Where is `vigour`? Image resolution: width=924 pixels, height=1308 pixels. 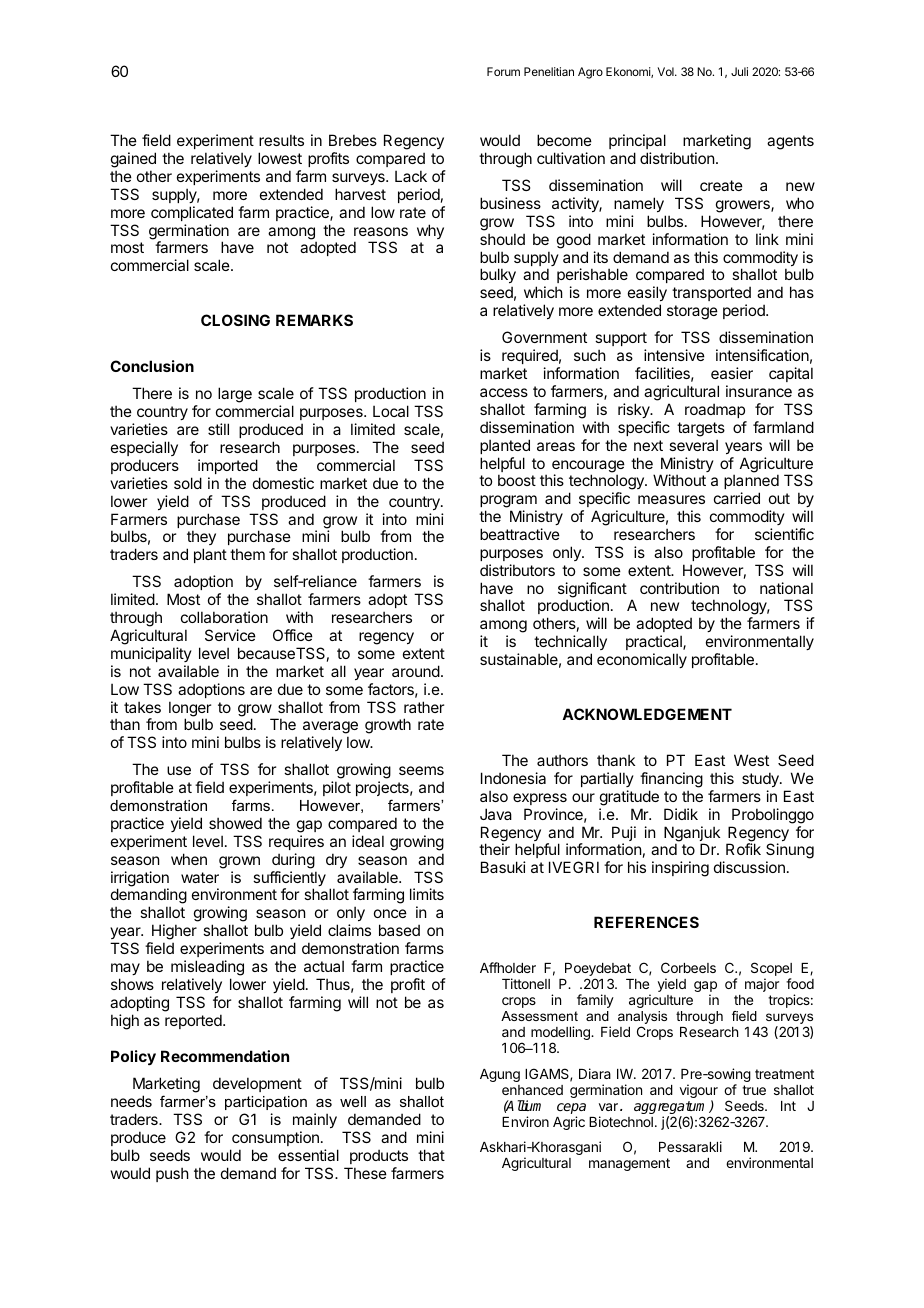 vigour is located at coordinates (699, 1092).
